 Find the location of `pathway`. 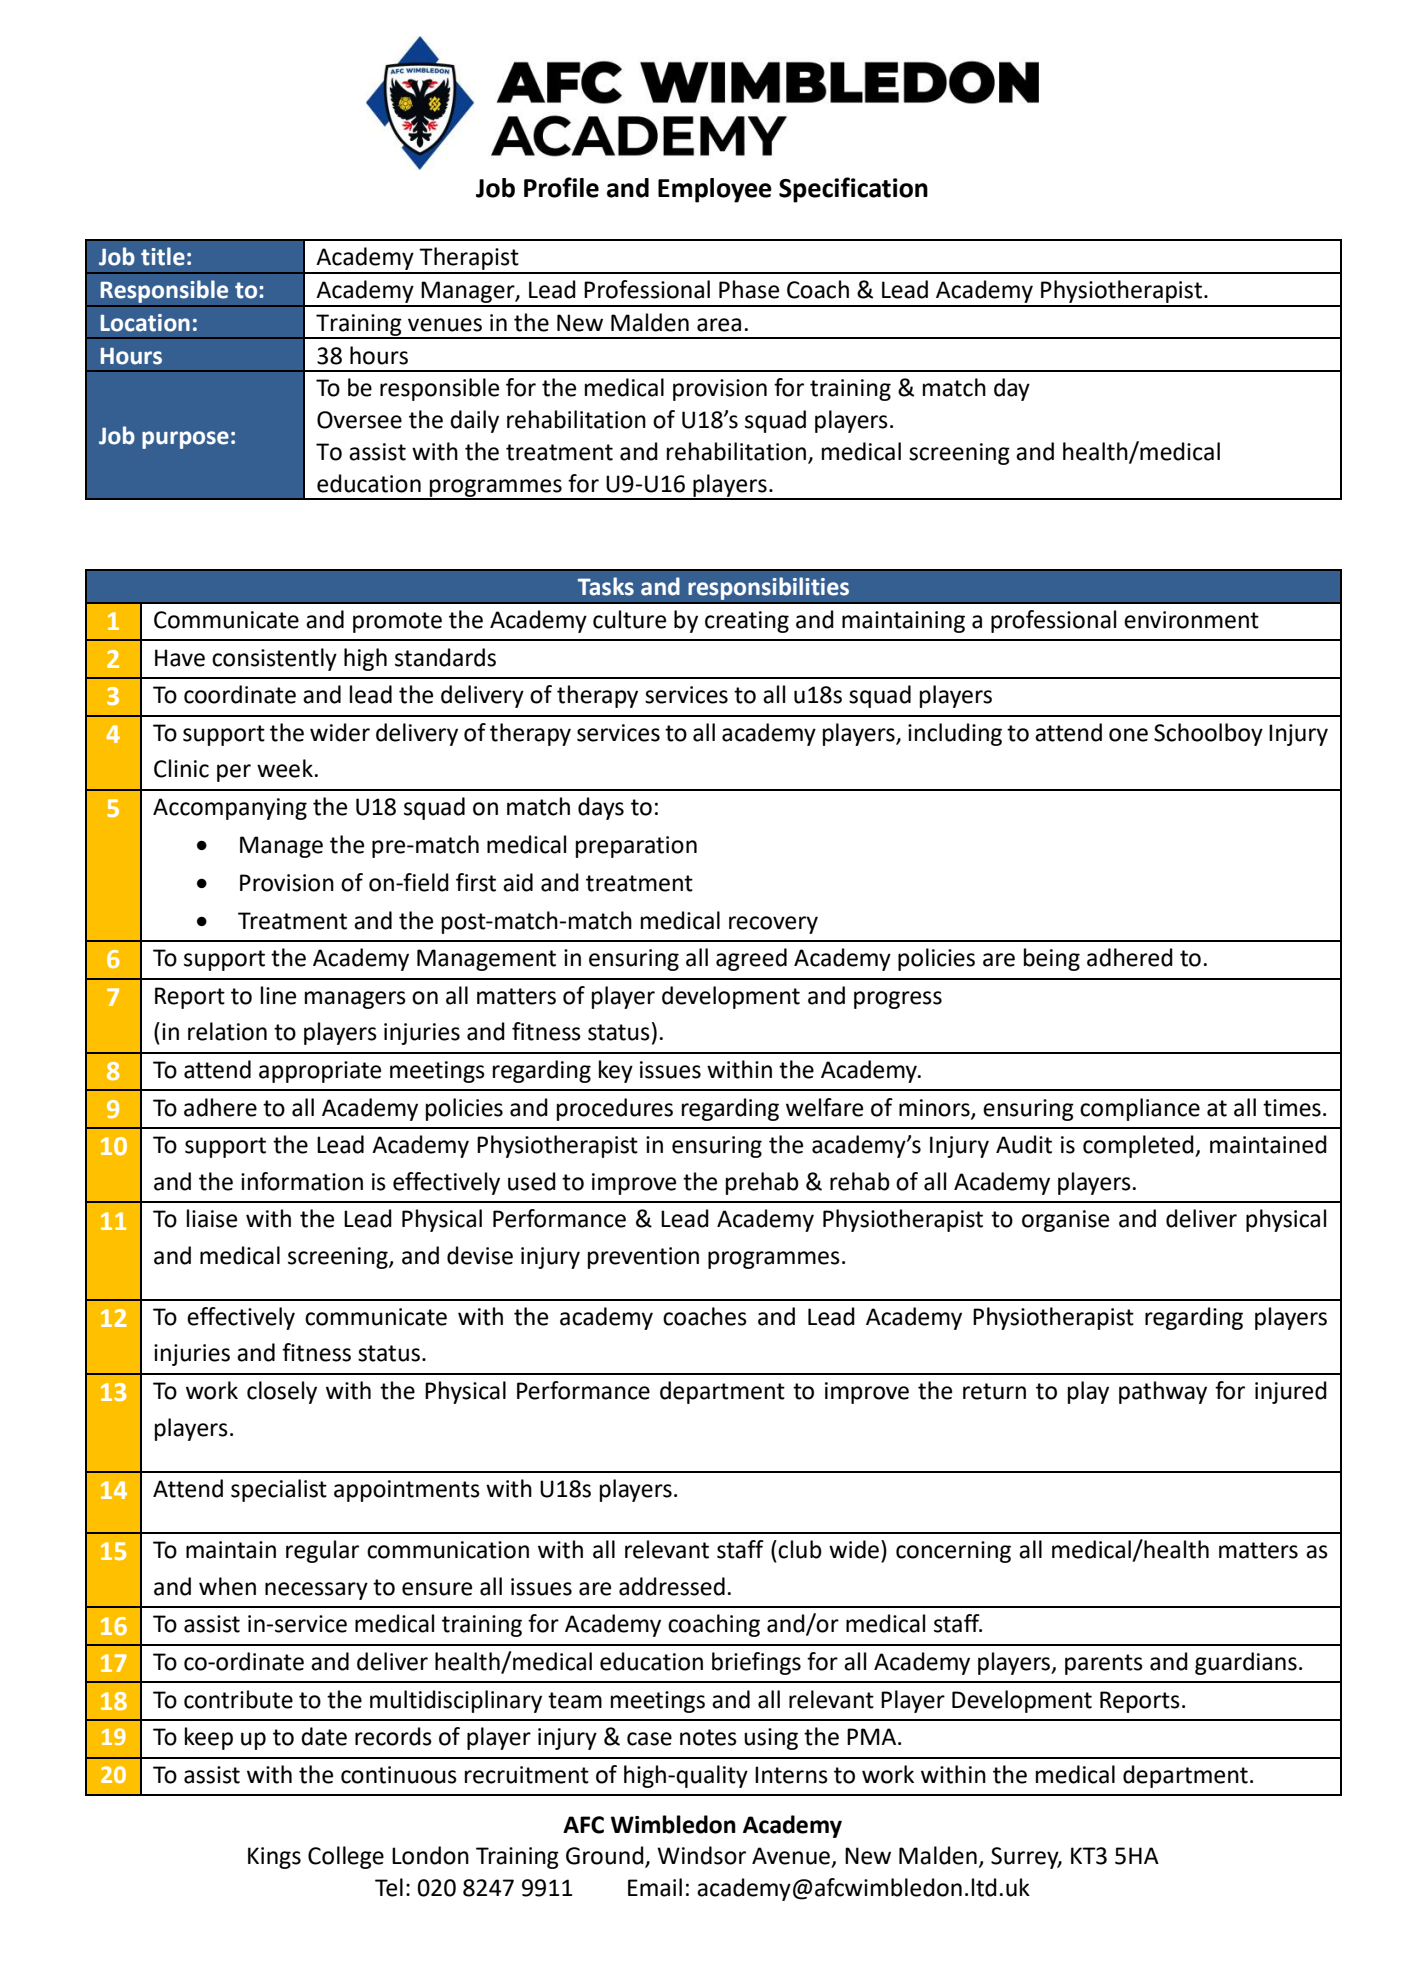

pathway is located at coordinates (1163, 1392).
